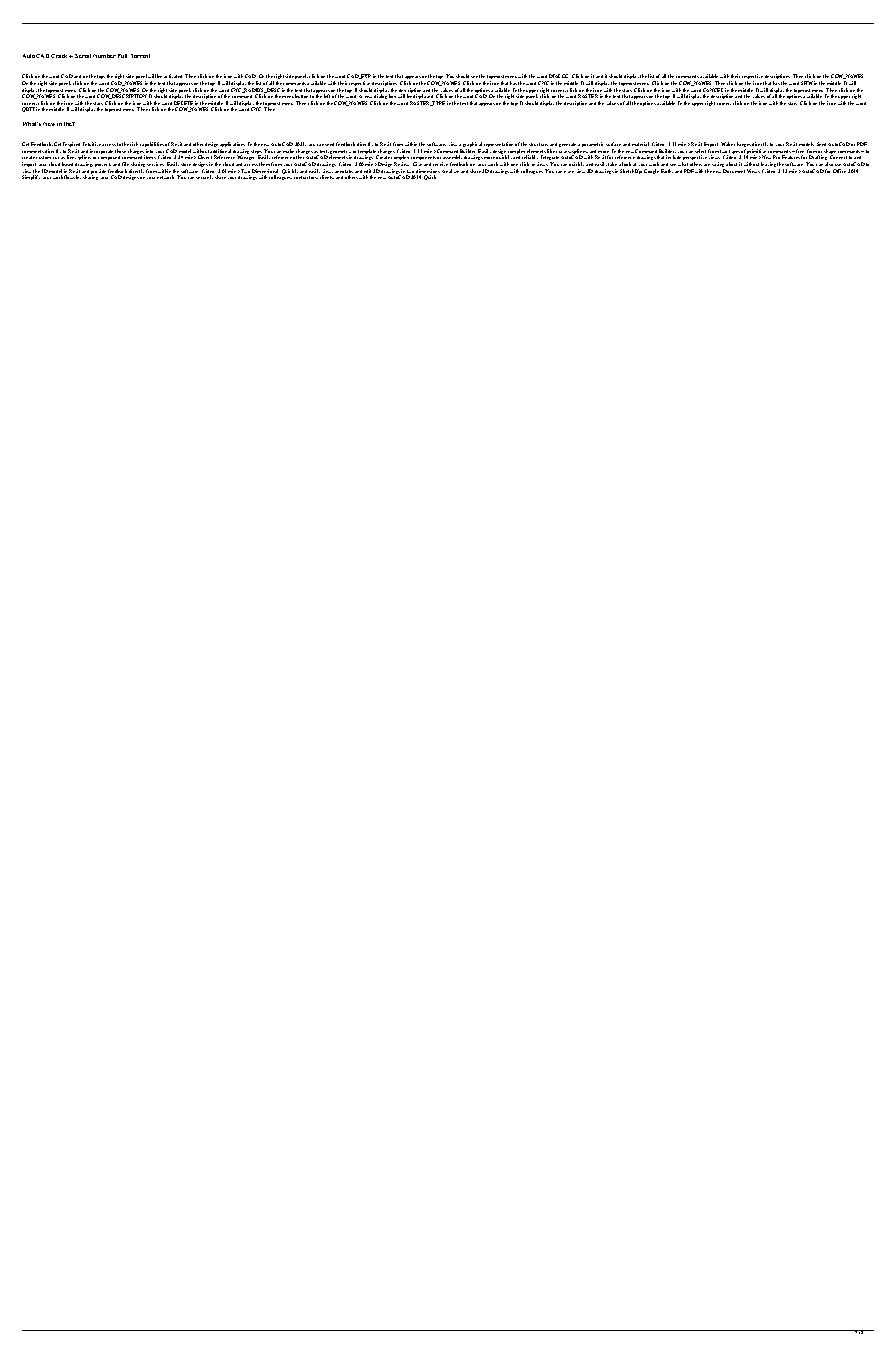  What do you see at coordinates (640, 144) in the screenshot?
I see `material` at bounding box center [640, 144].
